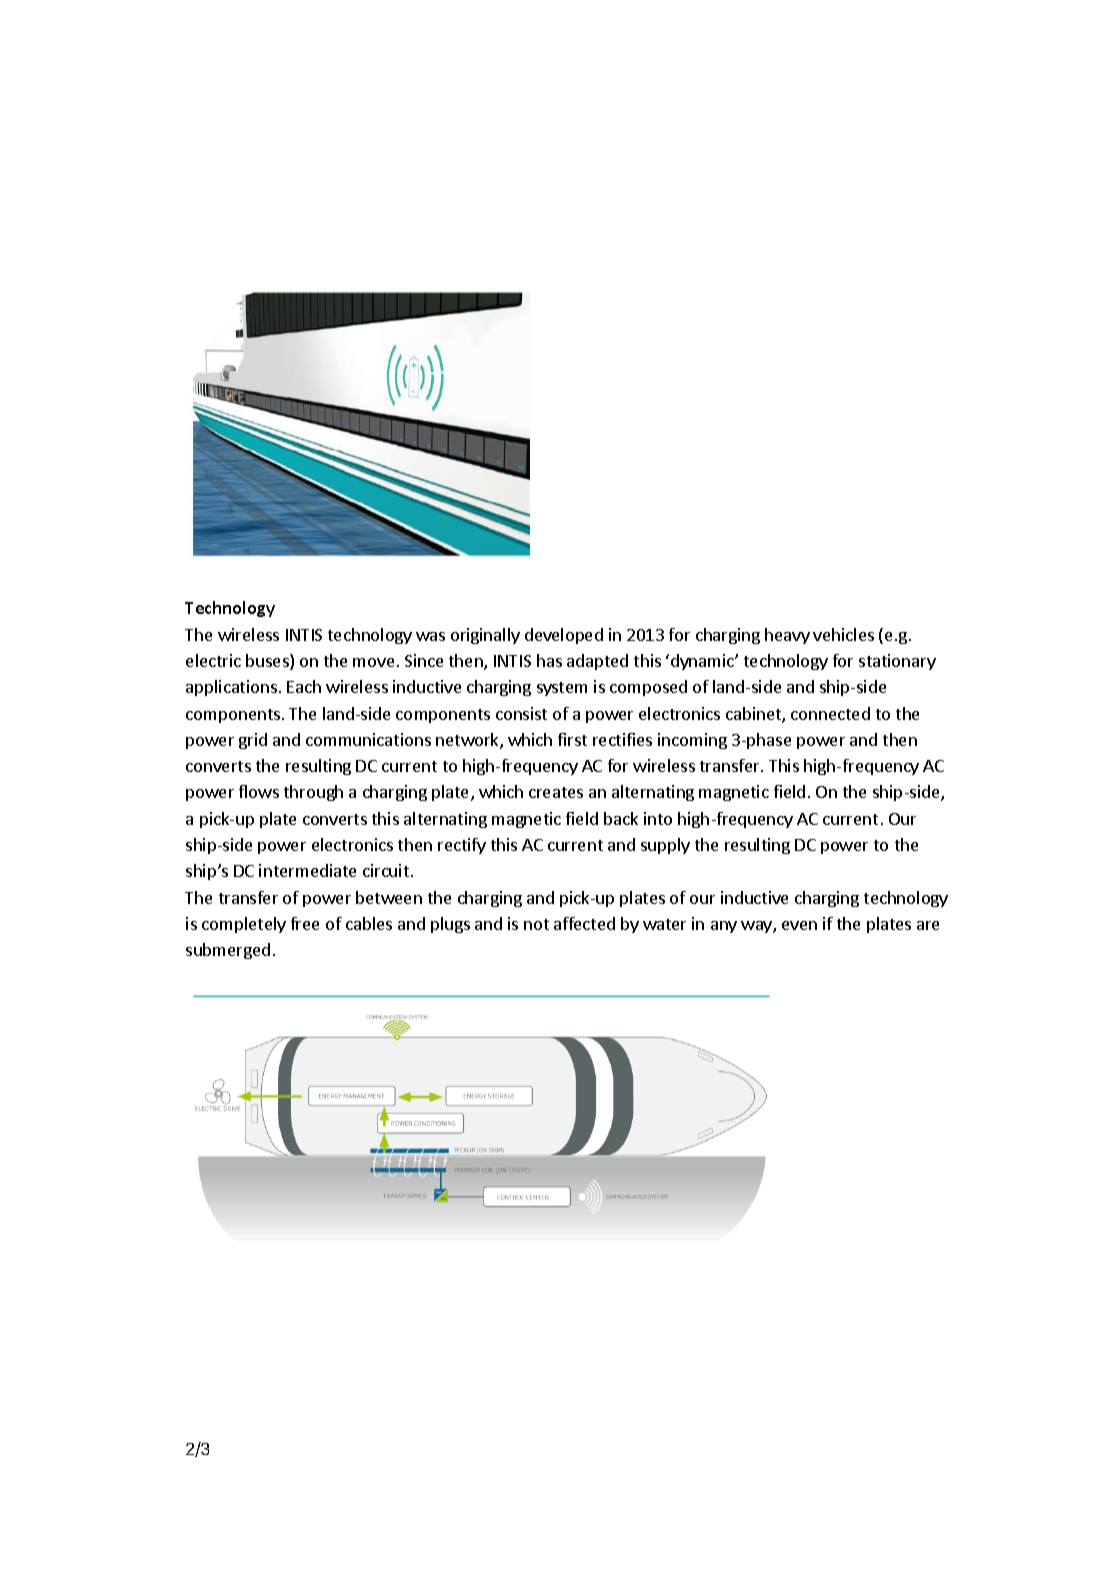 Image resolution: width=1115 pixels, height=1577 pixels. What do you see at coordinates (556, 792) in the document?
I see `creates` at bounding box center [556, 792].
